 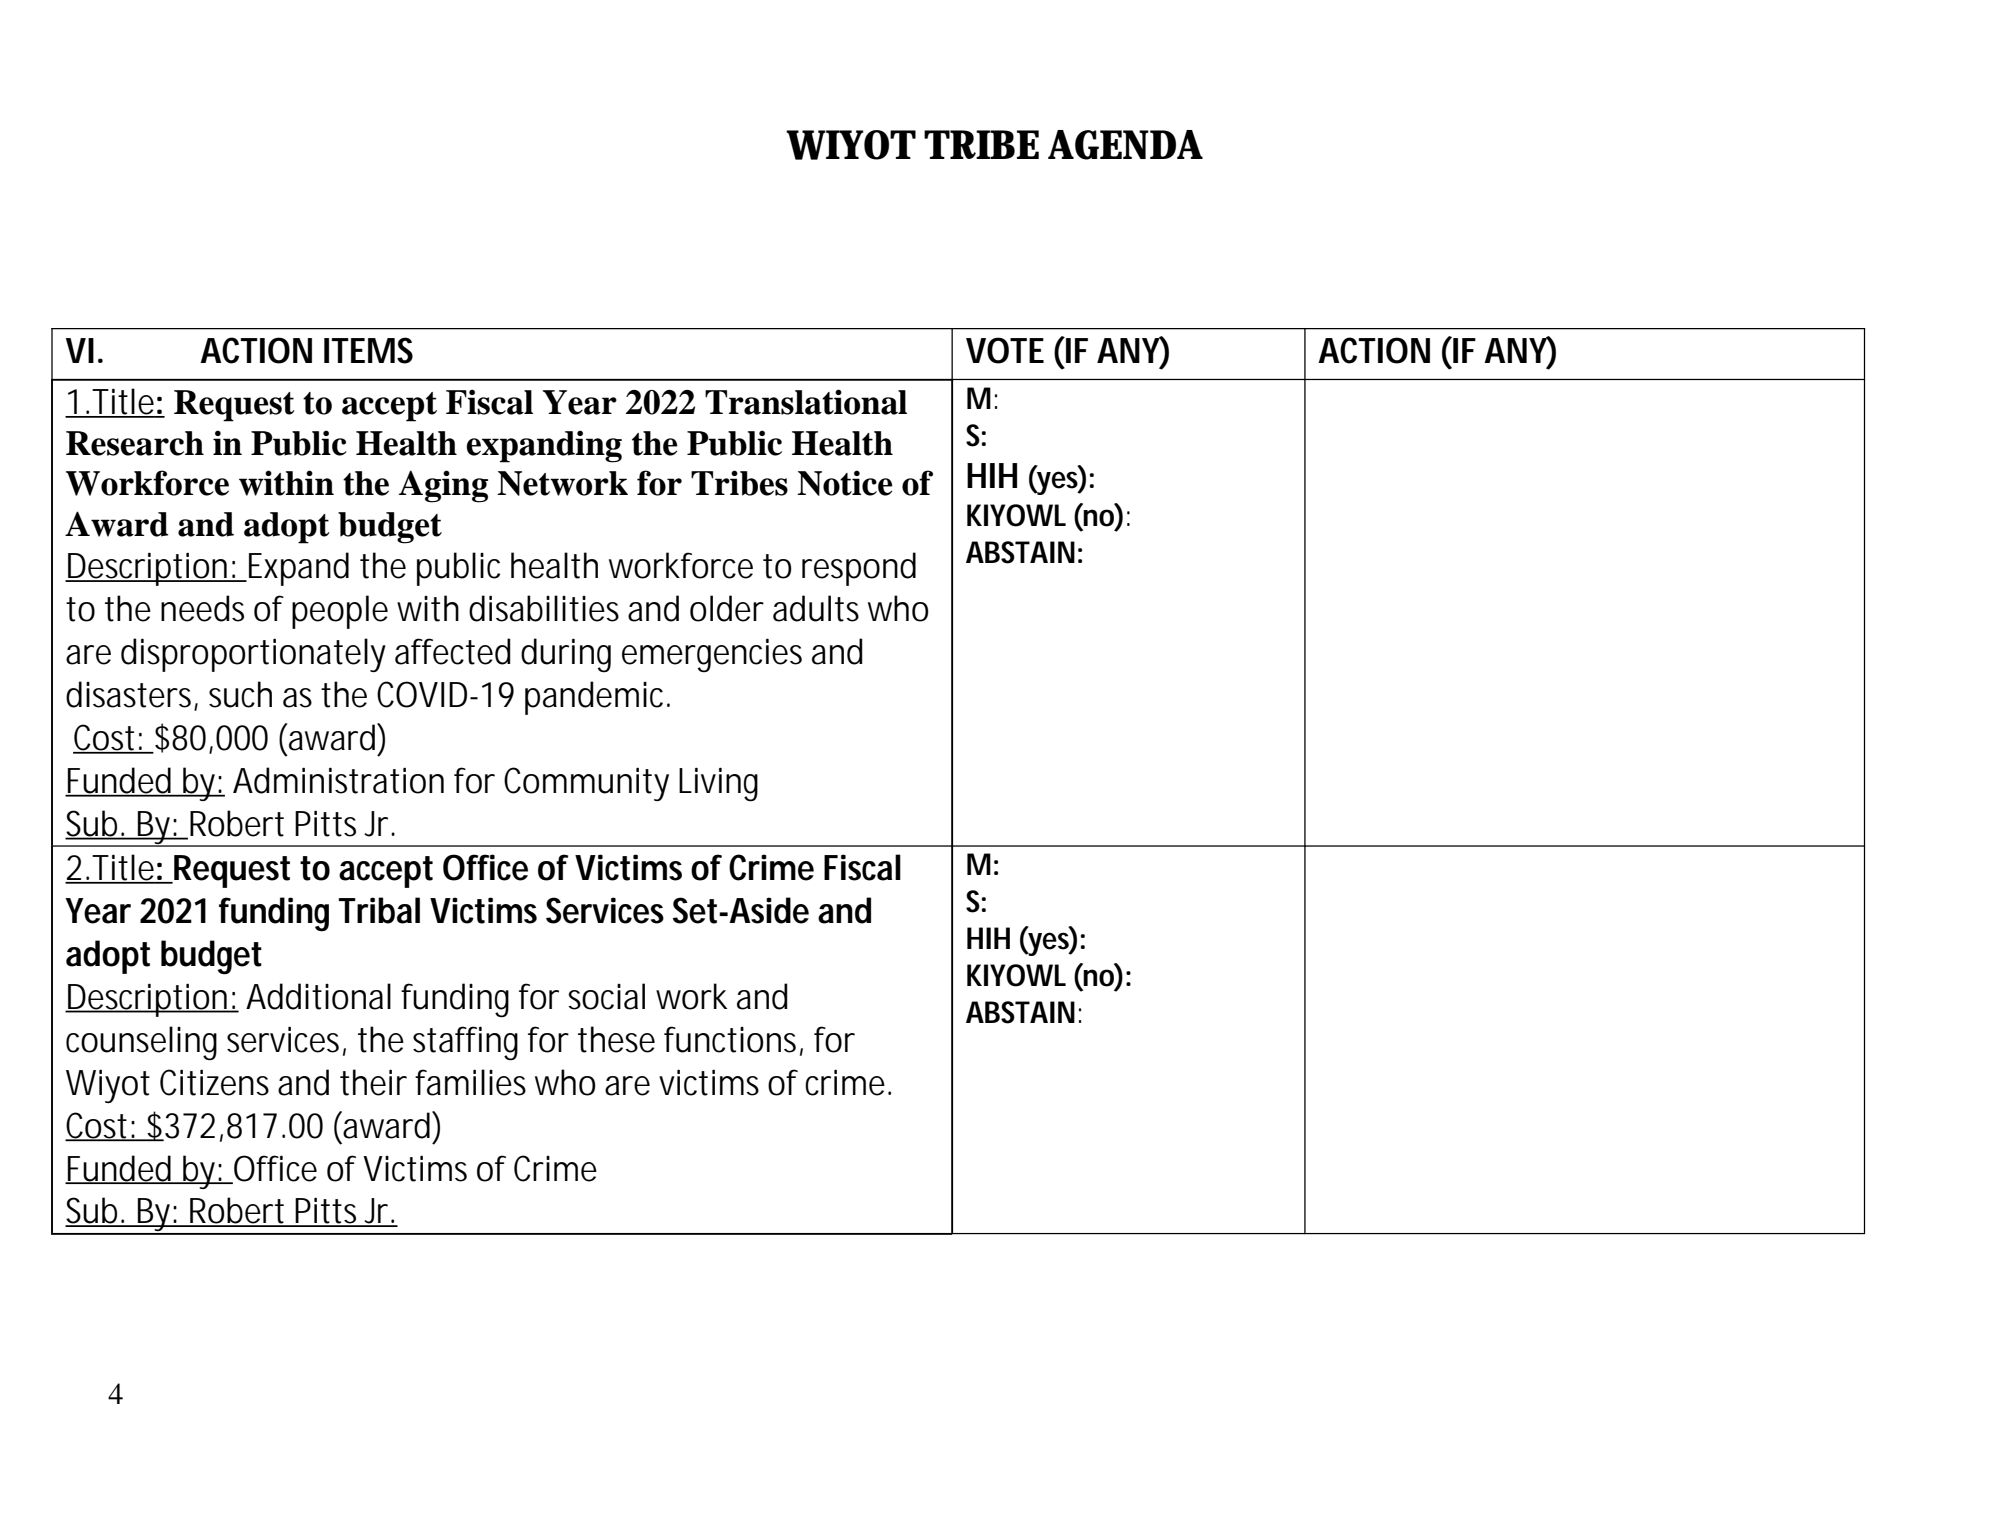 What do you see at coordinates (135, 443) in the document?
I see `Research` at bounding box center [135, 443].
